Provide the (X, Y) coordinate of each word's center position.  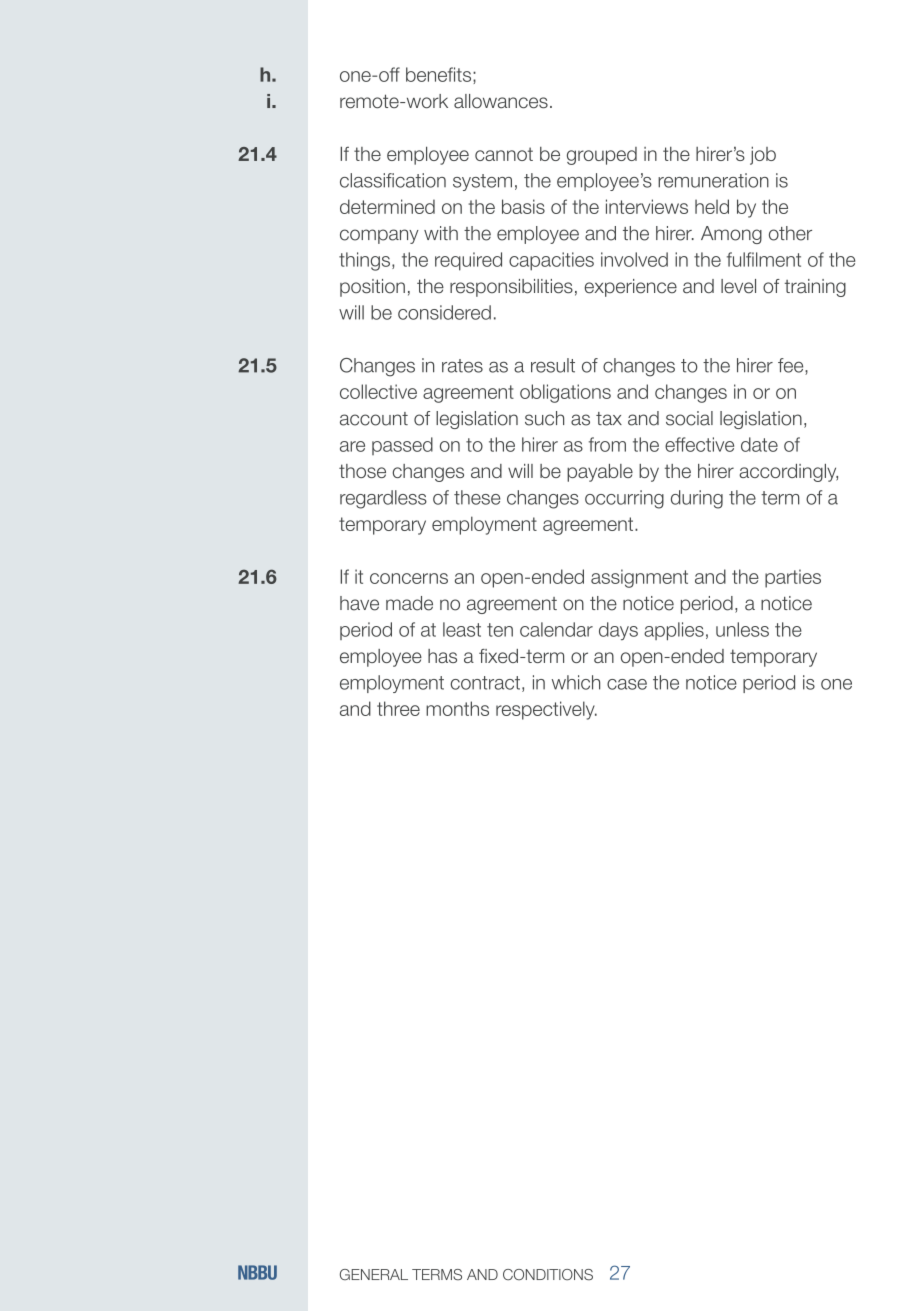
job (763, 155)
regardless (383, 499)
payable (600, 473)
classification (393, 180)
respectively (546, 710)
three (398, 708)
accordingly (788, 473)
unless (742, 629)
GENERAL (374, 1274)
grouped (602, 156)
